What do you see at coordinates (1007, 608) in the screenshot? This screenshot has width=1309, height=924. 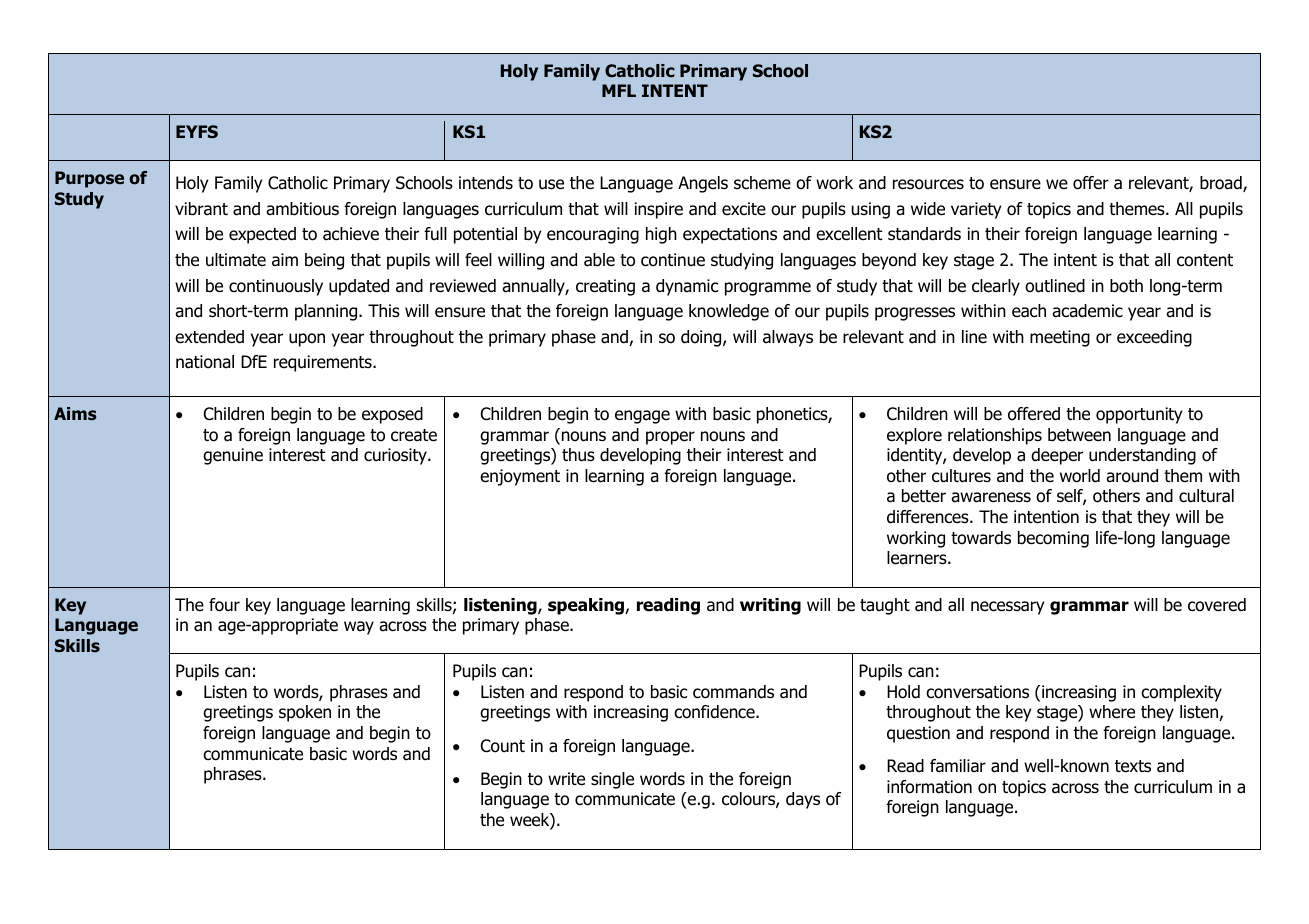 I see `necessary` at bounding box center [1007, 608].
